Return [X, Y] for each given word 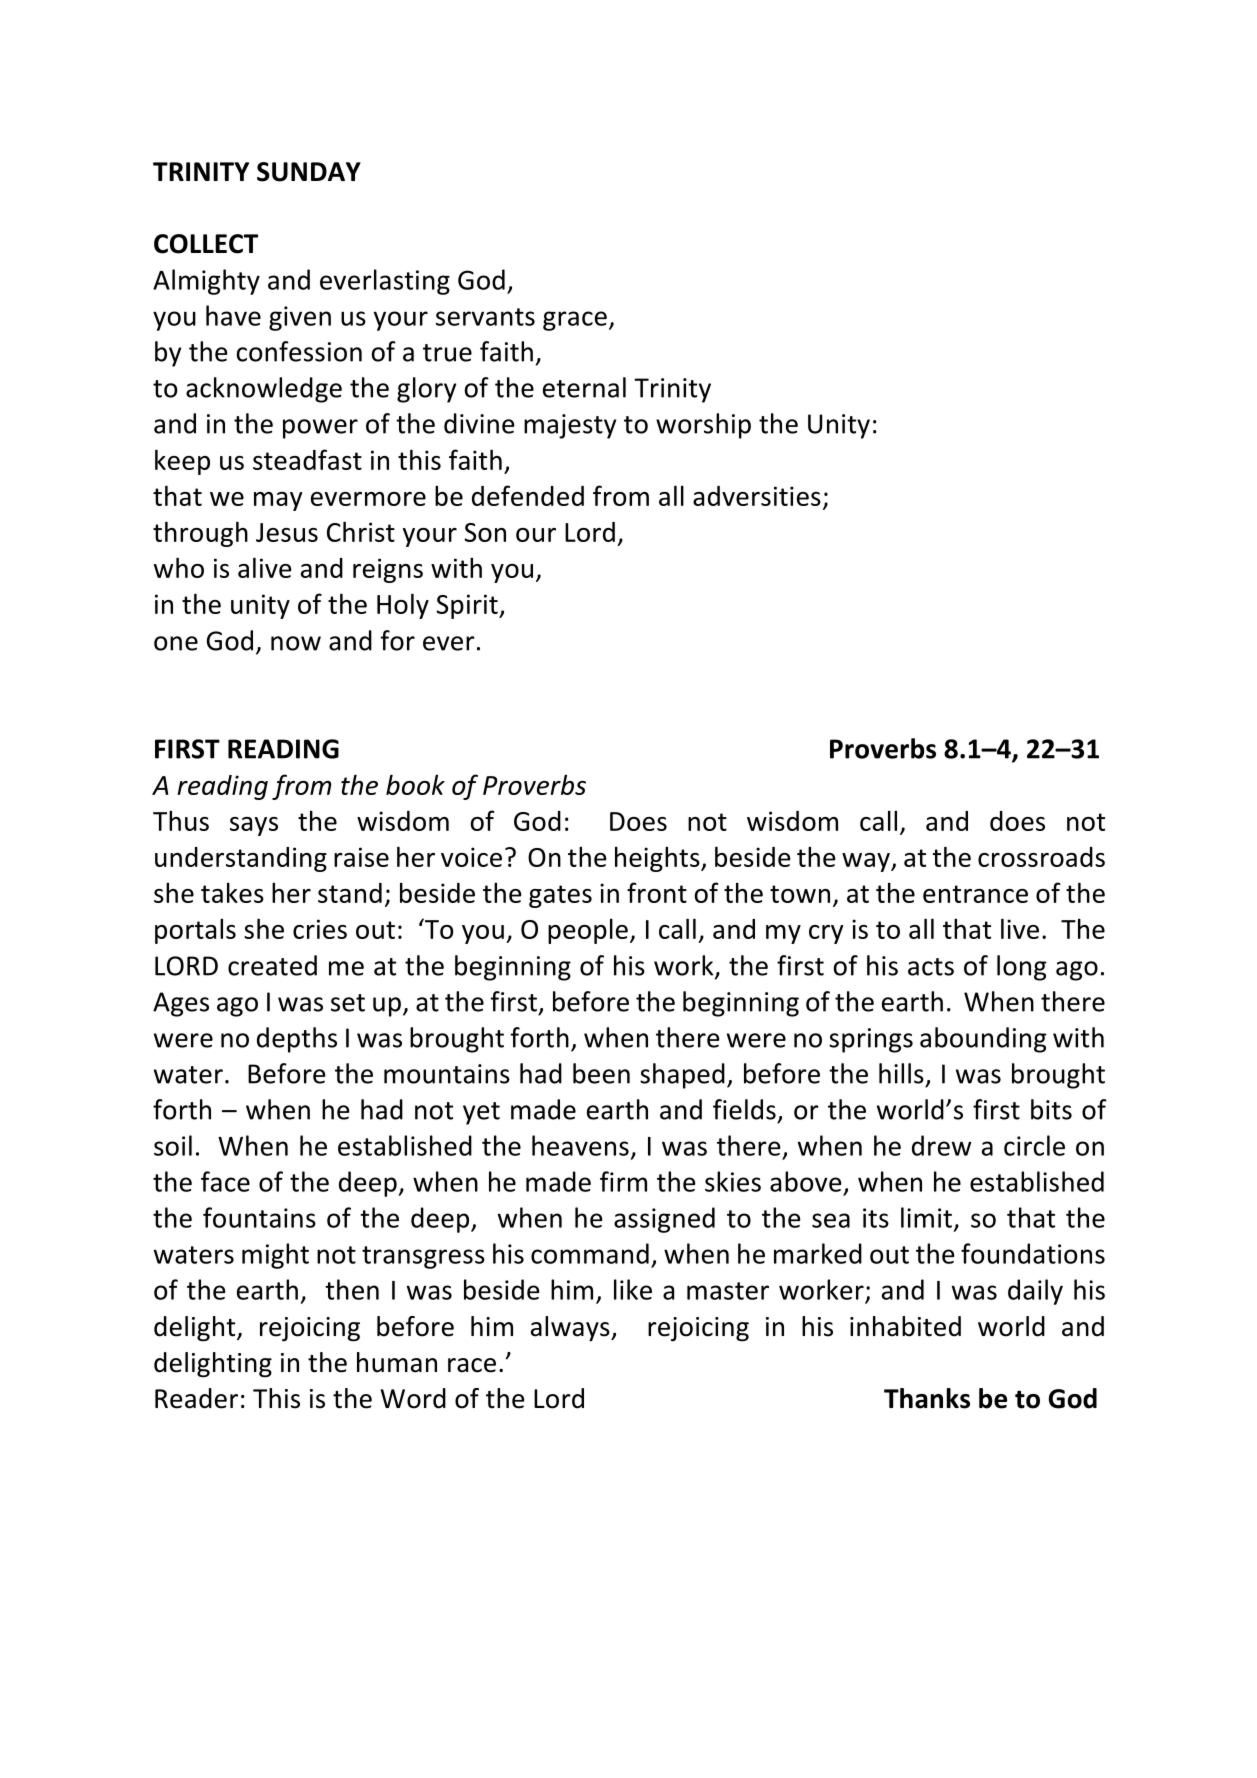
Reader [196, 1398]
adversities [757, 496]
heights [658, 859]
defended [528, 495]
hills [901, 1073]
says [254, 826]
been [601, 1073]
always [571, 1329]
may [278, 501]
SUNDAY [309, 172]
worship [703, 426]
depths [297, 1040]
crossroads [1041, 857]
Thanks [927, 1398]
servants [485, 317]
